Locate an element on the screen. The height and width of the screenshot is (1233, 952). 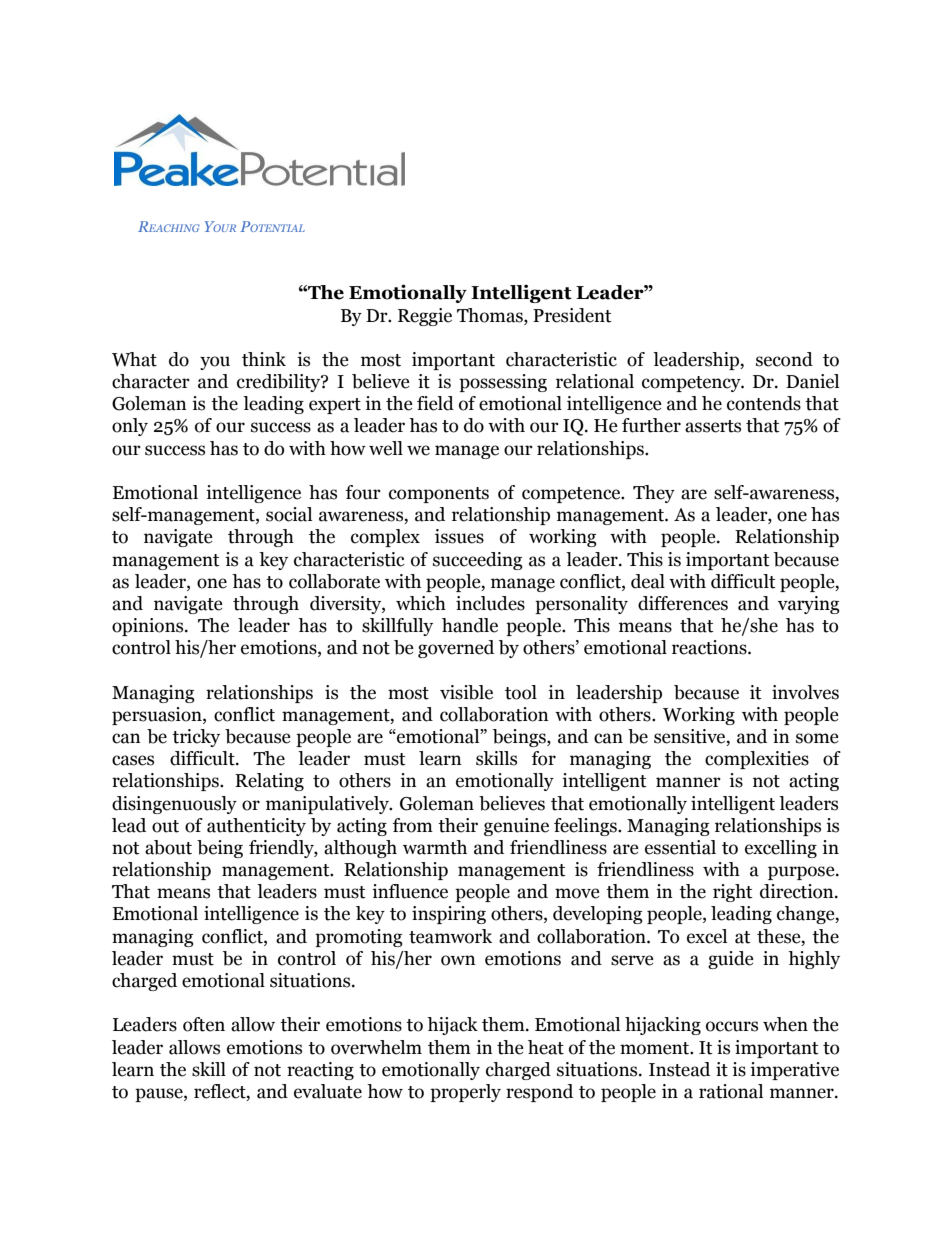
about is located at coordinates (168, 847).
